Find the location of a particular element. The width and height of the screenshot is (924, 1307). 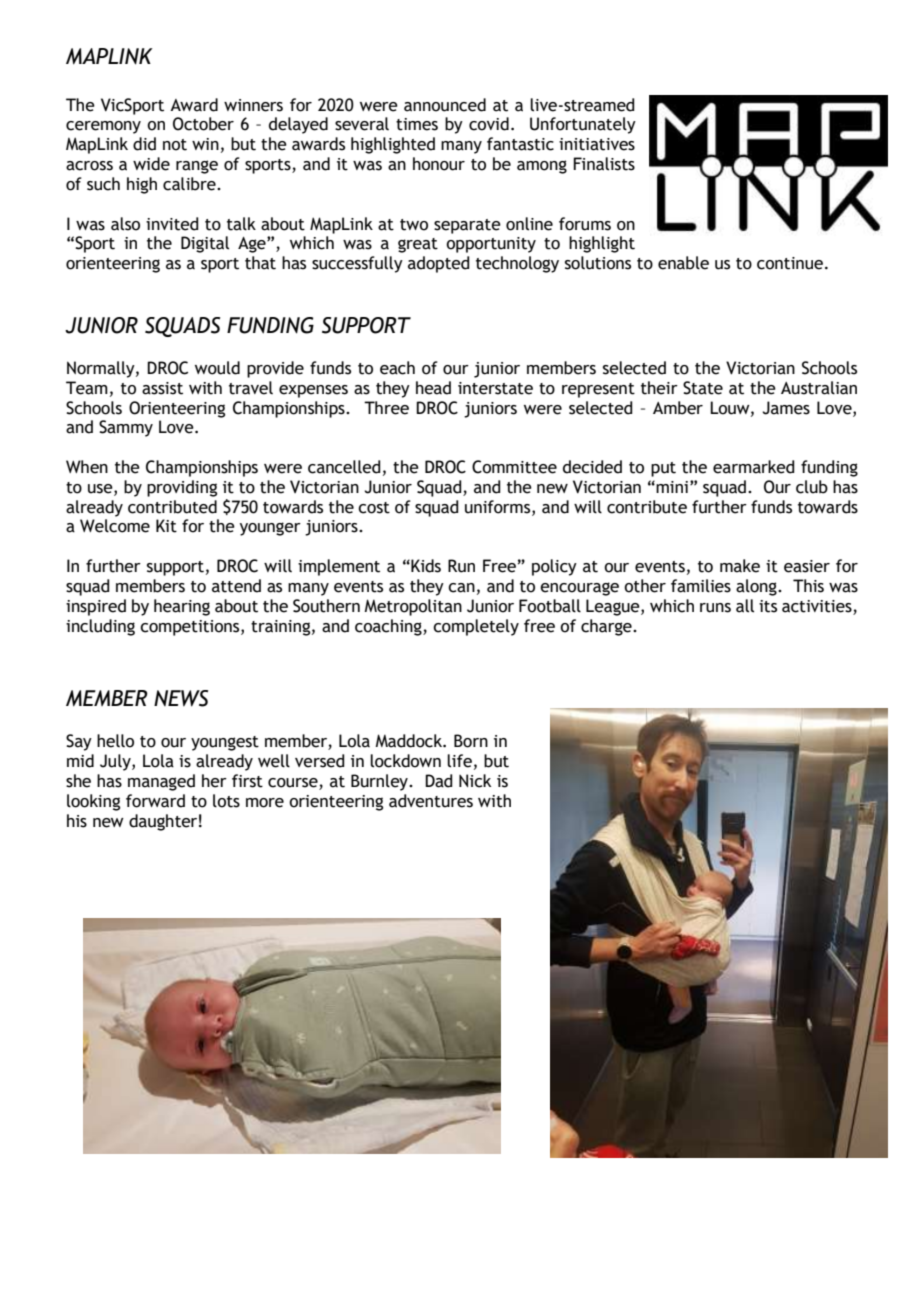

earmarked is located at coordinates (754, 467).
